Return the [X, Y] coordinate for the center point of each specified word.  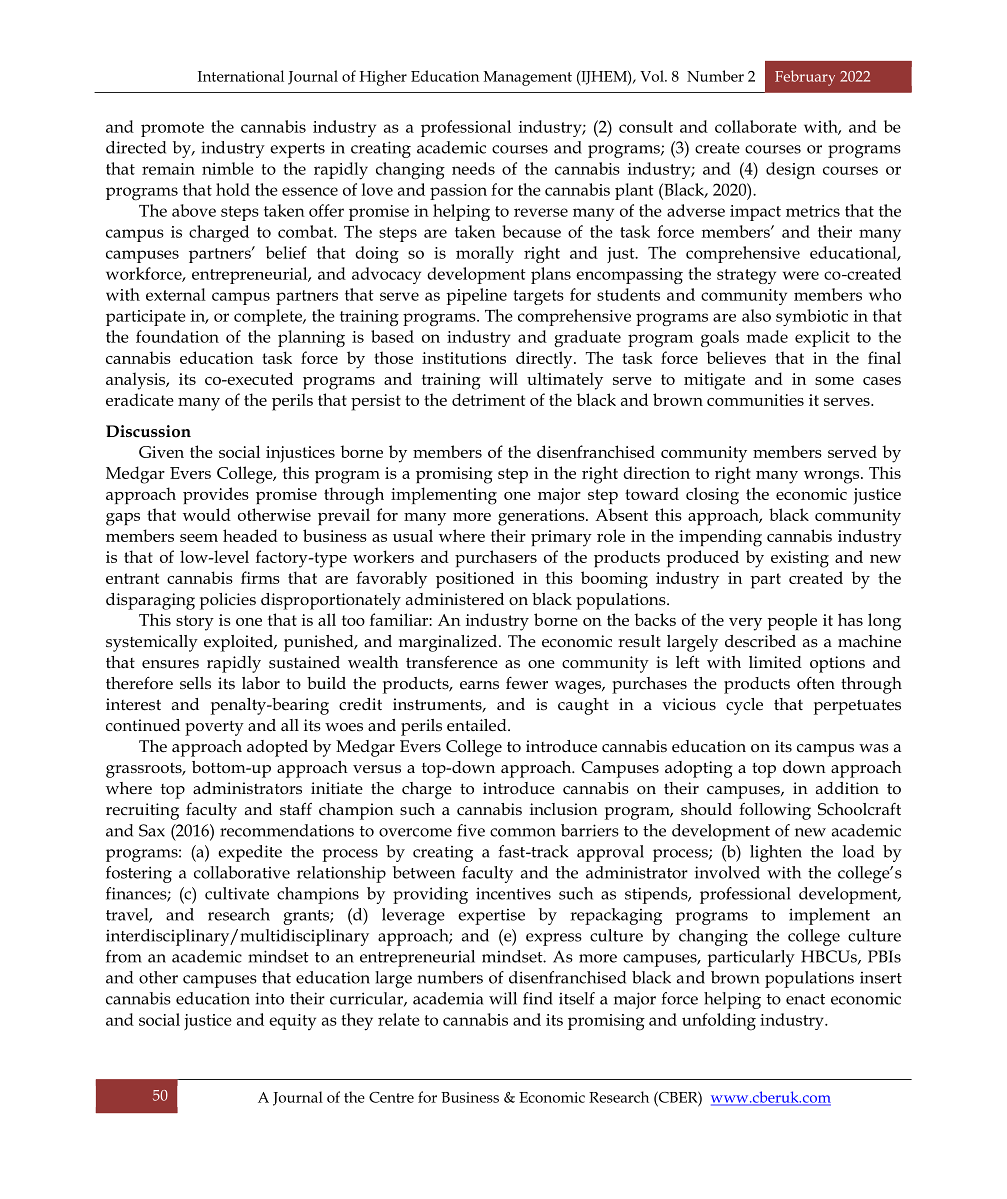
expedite [250, 853]
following [775, 811]
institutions [464, 358]
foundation [177, 336]
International [241, 76]
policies [228, 601]
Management [528, 78]
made [767, 336]
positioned [475, 579]
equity [292, 1022]
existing [800, 559]
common [523, 832]
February [805, 78]
